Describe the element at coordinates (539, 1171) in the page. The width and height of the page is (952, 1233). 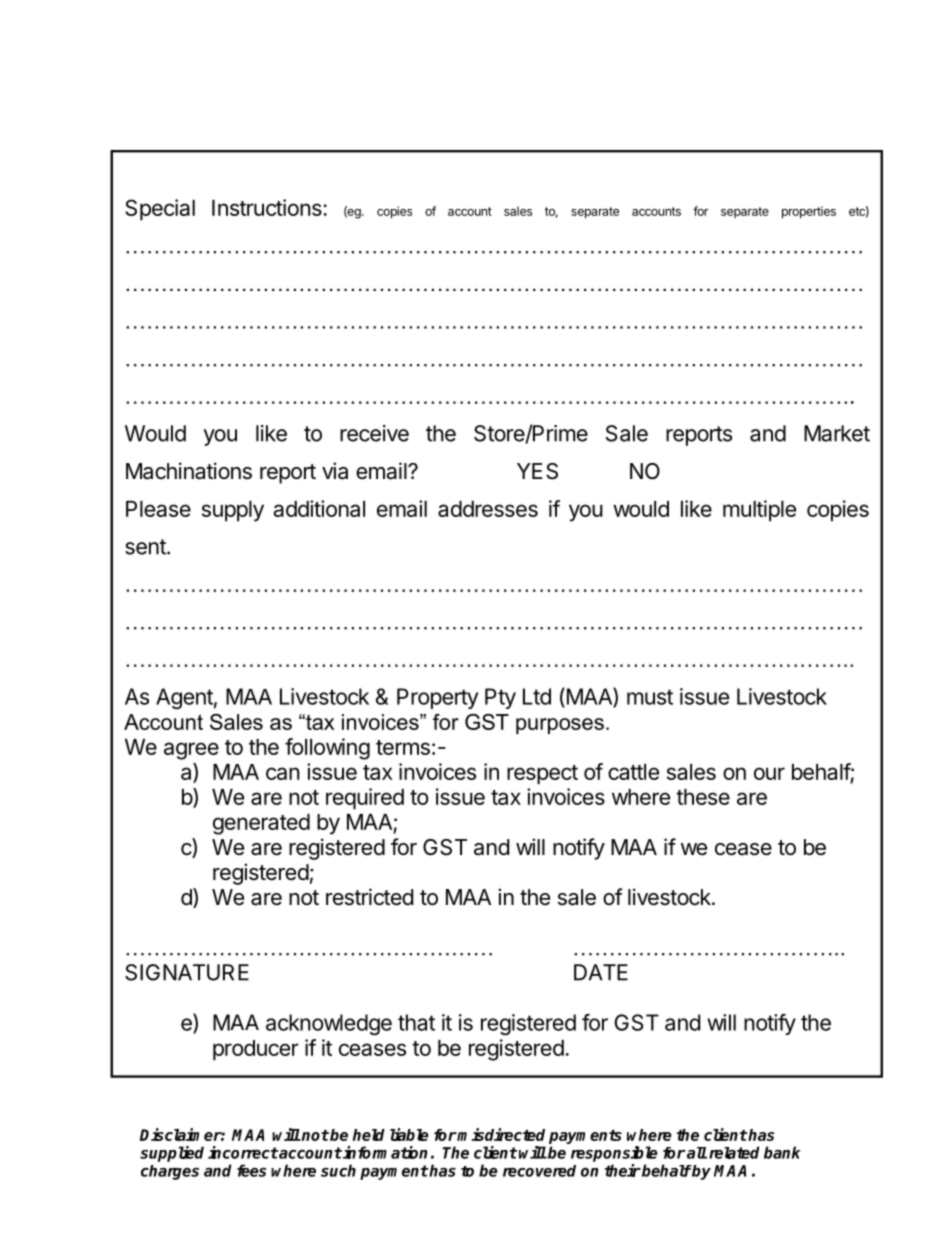
I see `recovered` at that location.
